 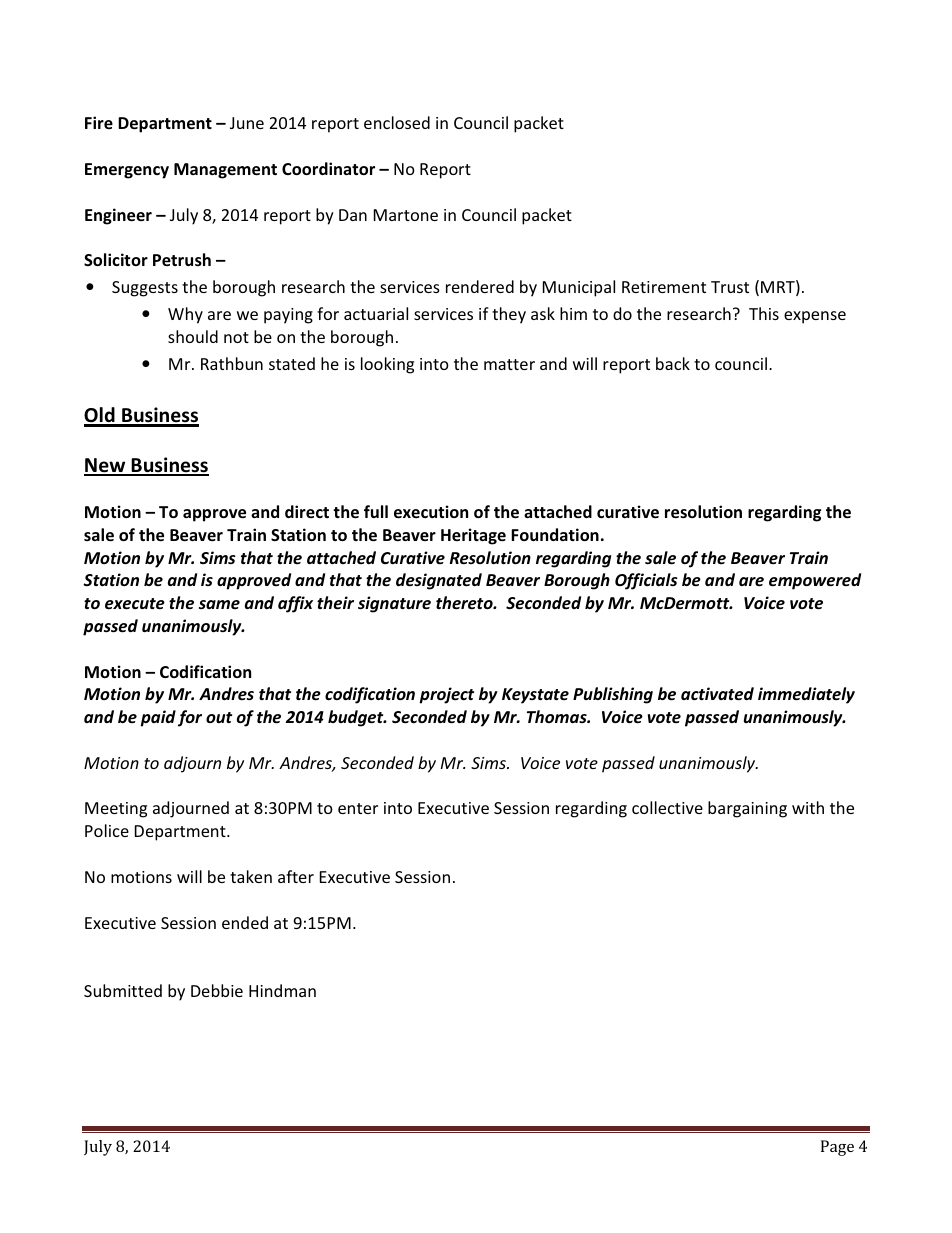 I want to click on Debbie, so click(x=217, y=990).
